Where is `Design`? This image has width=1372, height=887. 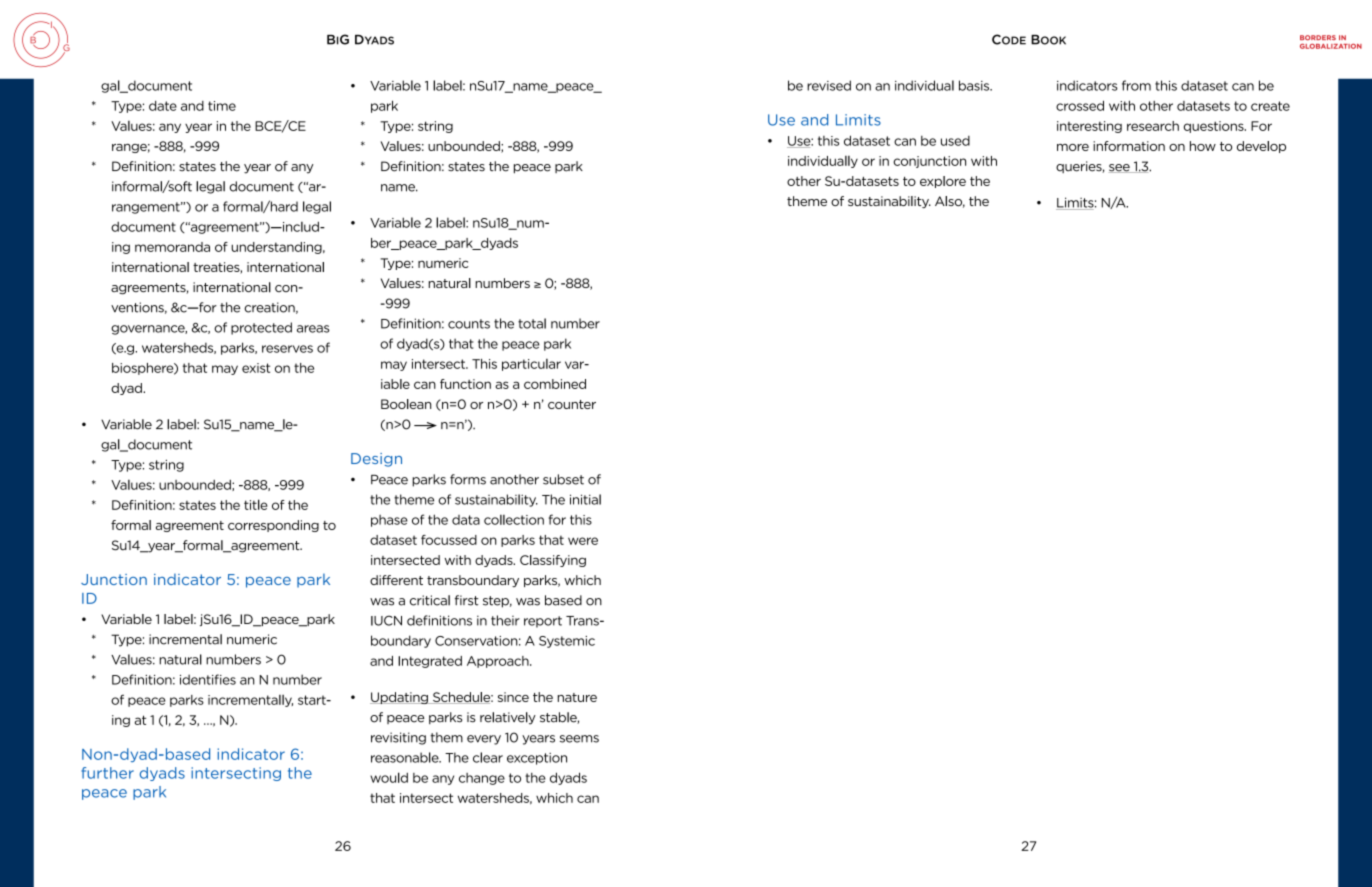 Design is located at coordinates (376, 460).
